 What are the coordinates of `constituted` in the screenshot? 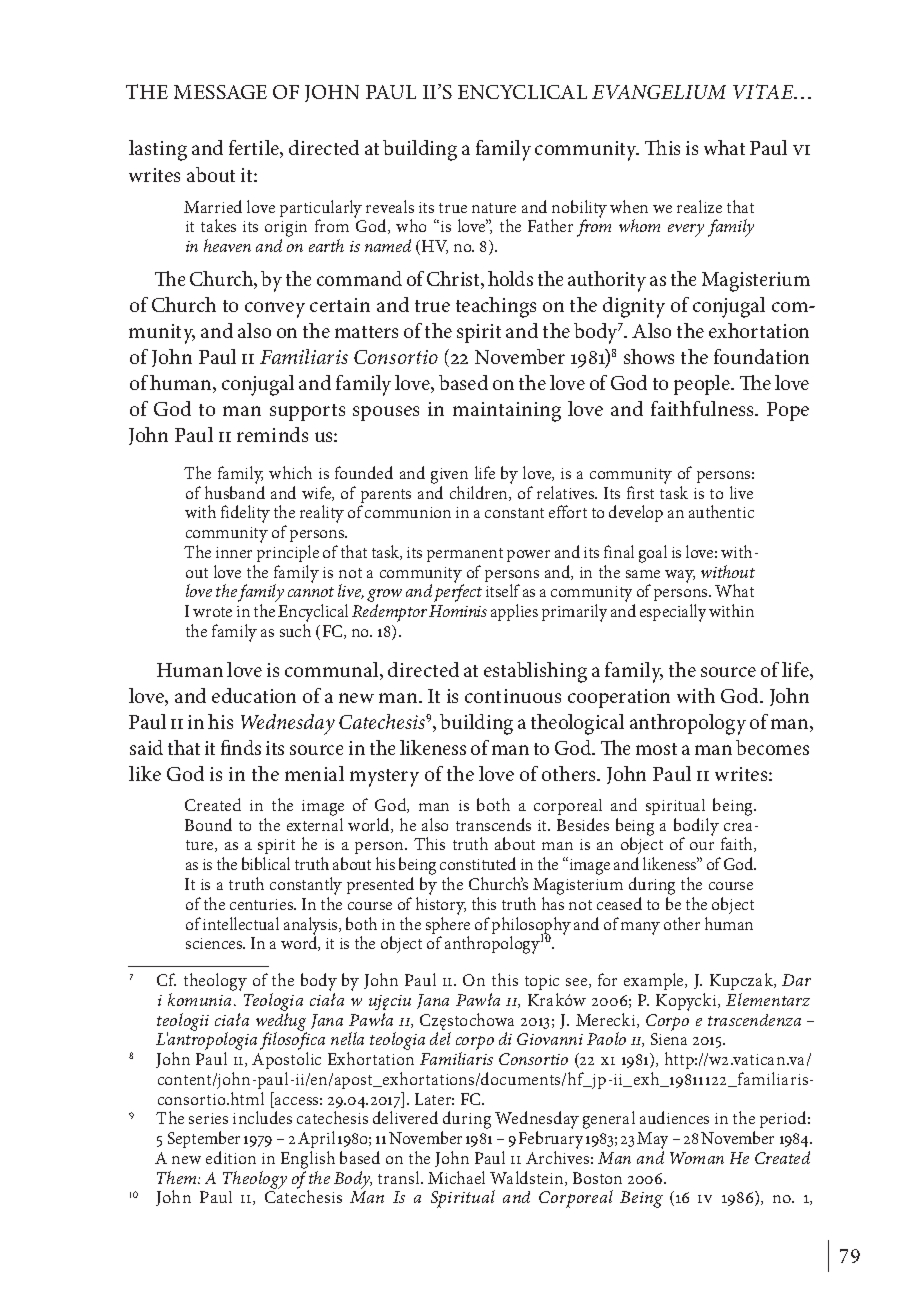 It's located at (478, 863).
